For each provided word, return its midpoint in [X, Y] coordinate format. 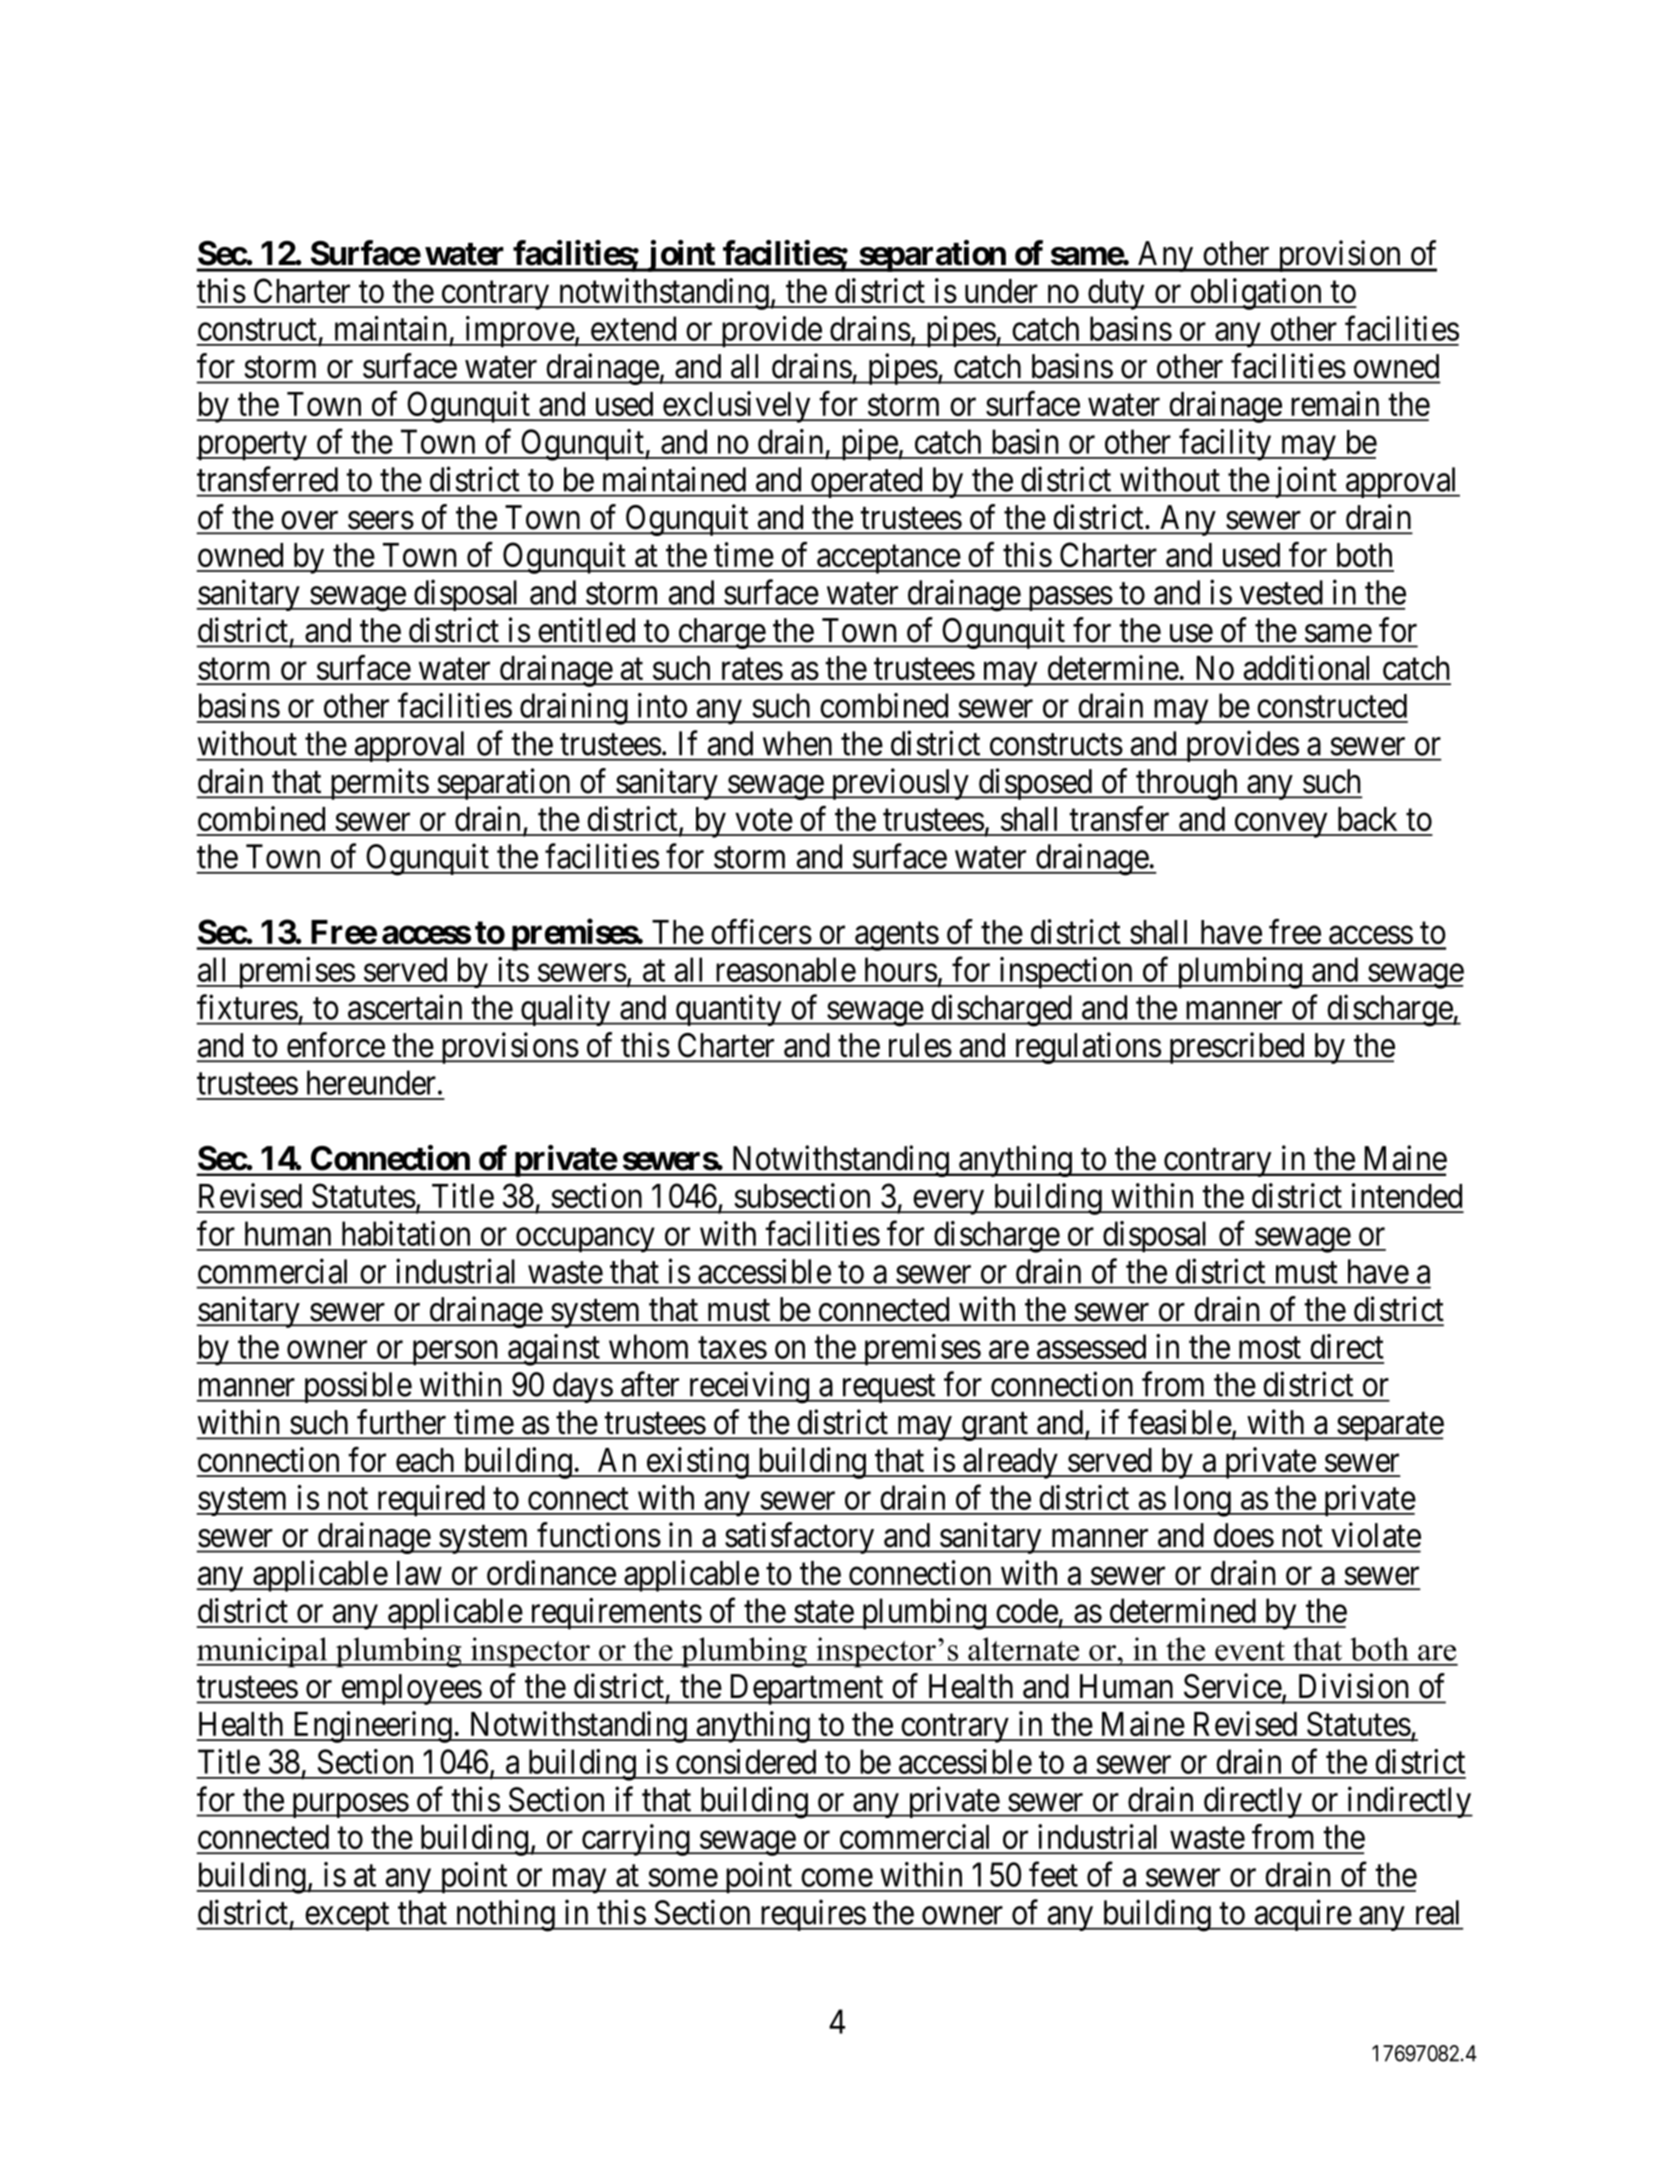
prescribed [1236, 1048]
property [252, 446]
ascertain [405, 1007]
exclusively [736, 407]
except [347, 1917]
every [948, 1202]
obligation [1256, 294]
